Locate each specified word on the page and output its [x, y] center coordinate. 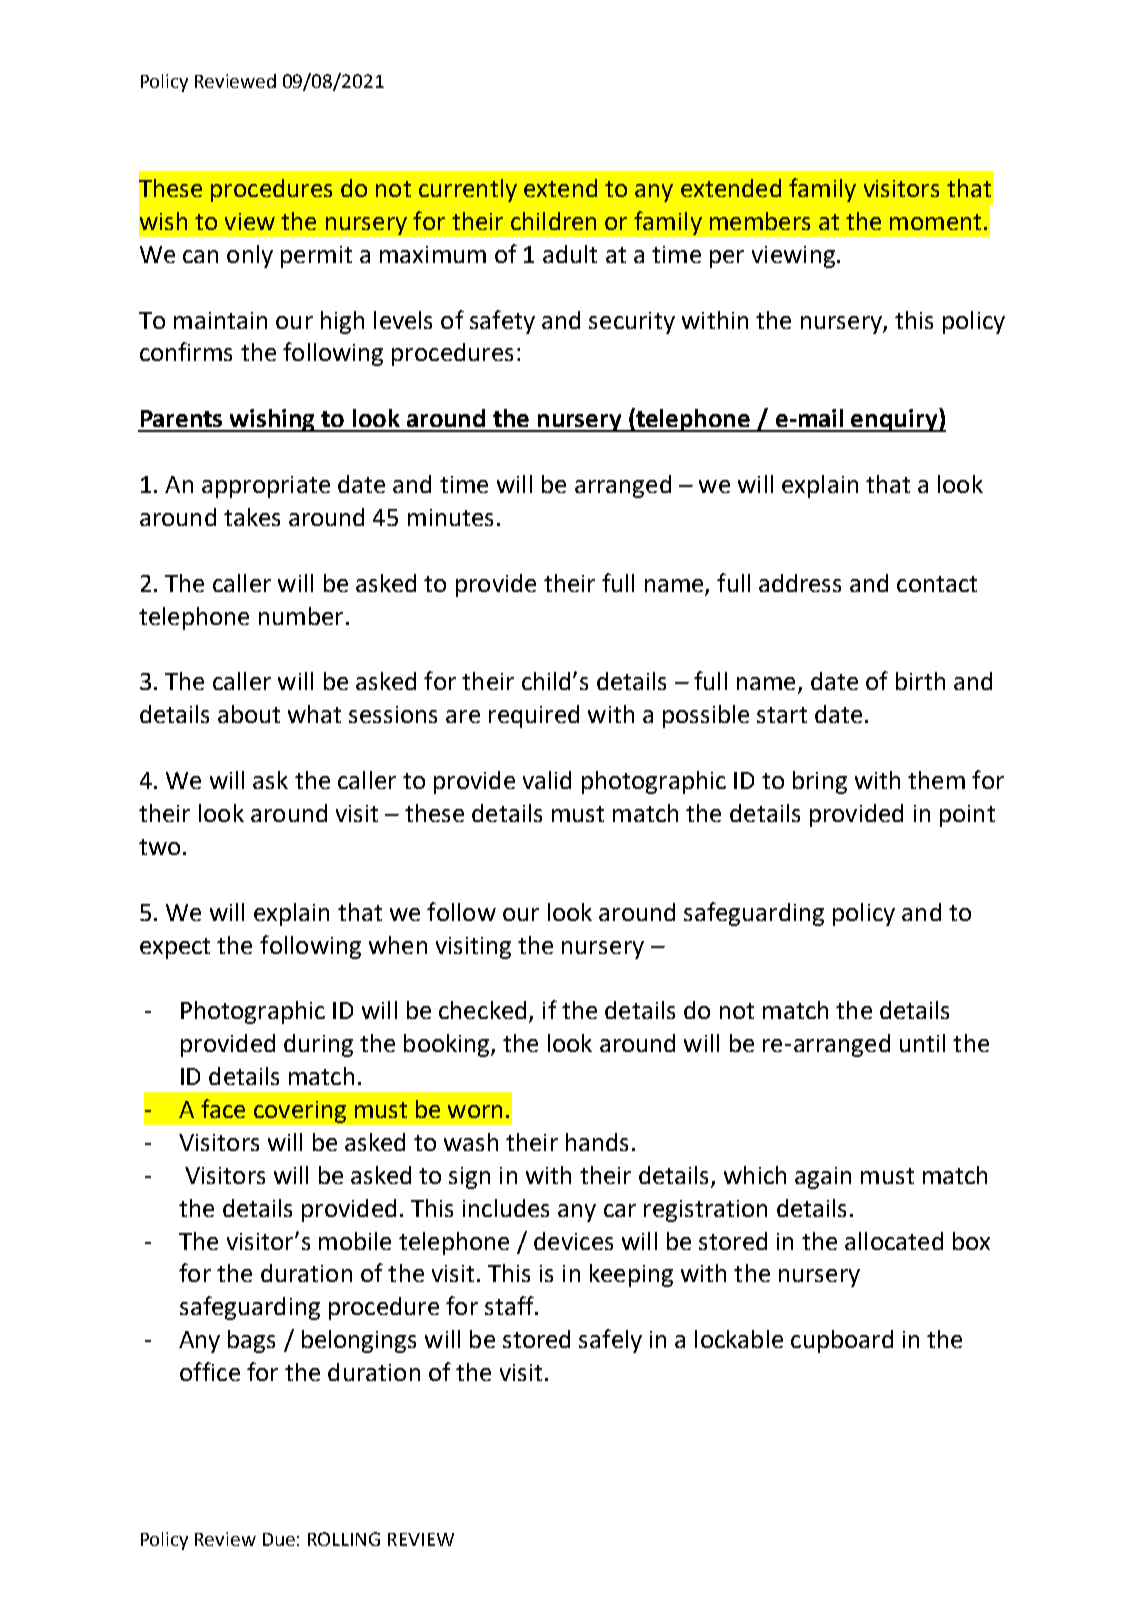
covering [300, 1112]
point [967, 816]
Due [279, 1539]
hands [597, 1142]
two [159, 847]
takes [252, 517]
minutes [450, 517]
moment [935, 222]
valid [547, 780]
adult [570, 254]
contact [937, 584]
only [250, 256]
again [823, 1178]
